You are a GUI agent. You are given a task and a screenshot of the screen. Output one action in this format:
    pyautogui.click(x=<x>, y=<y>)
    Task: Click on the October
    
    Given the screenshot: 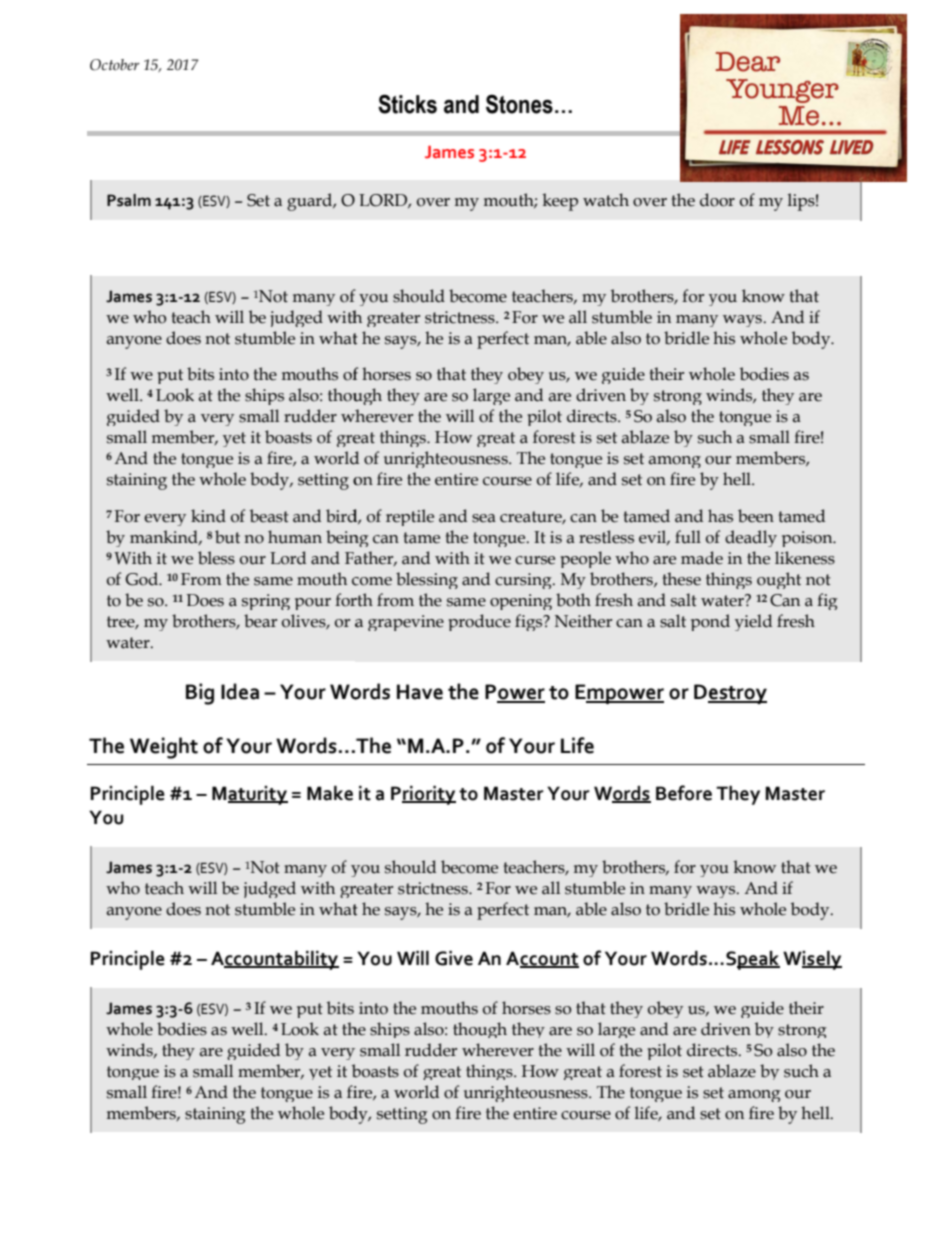 What is the action you would take?
    pyautogui.click(x=114, y=65)
